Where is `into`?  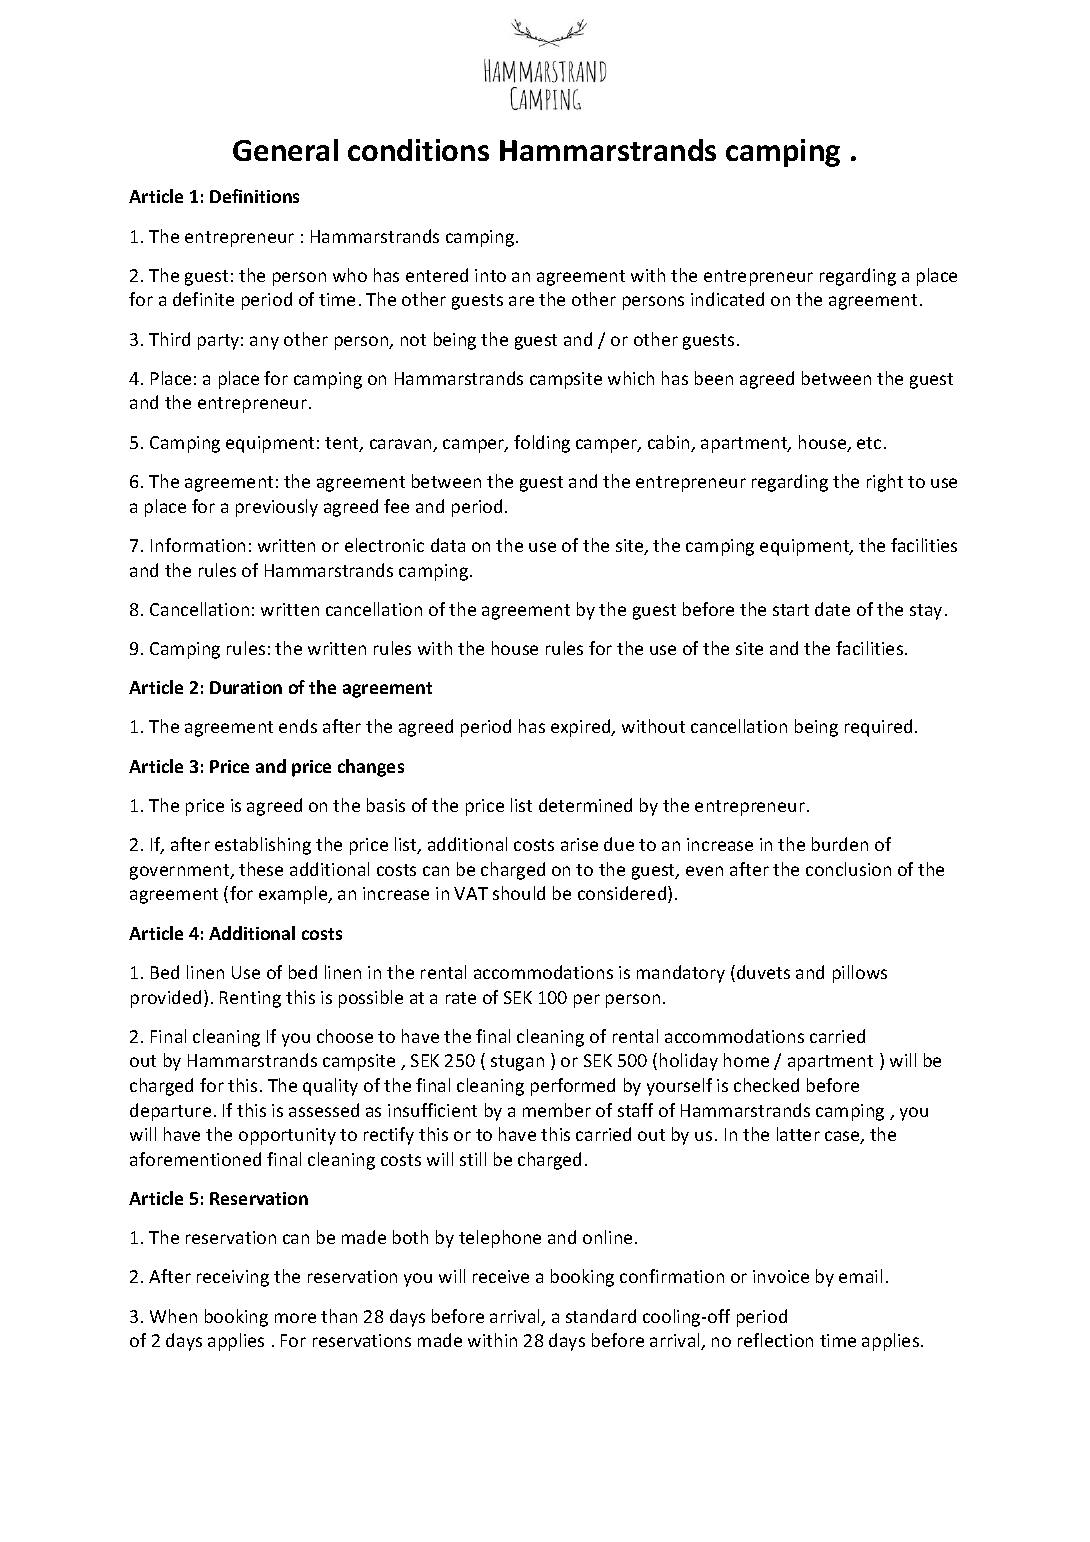 into is located at coordinates (490, 275).
